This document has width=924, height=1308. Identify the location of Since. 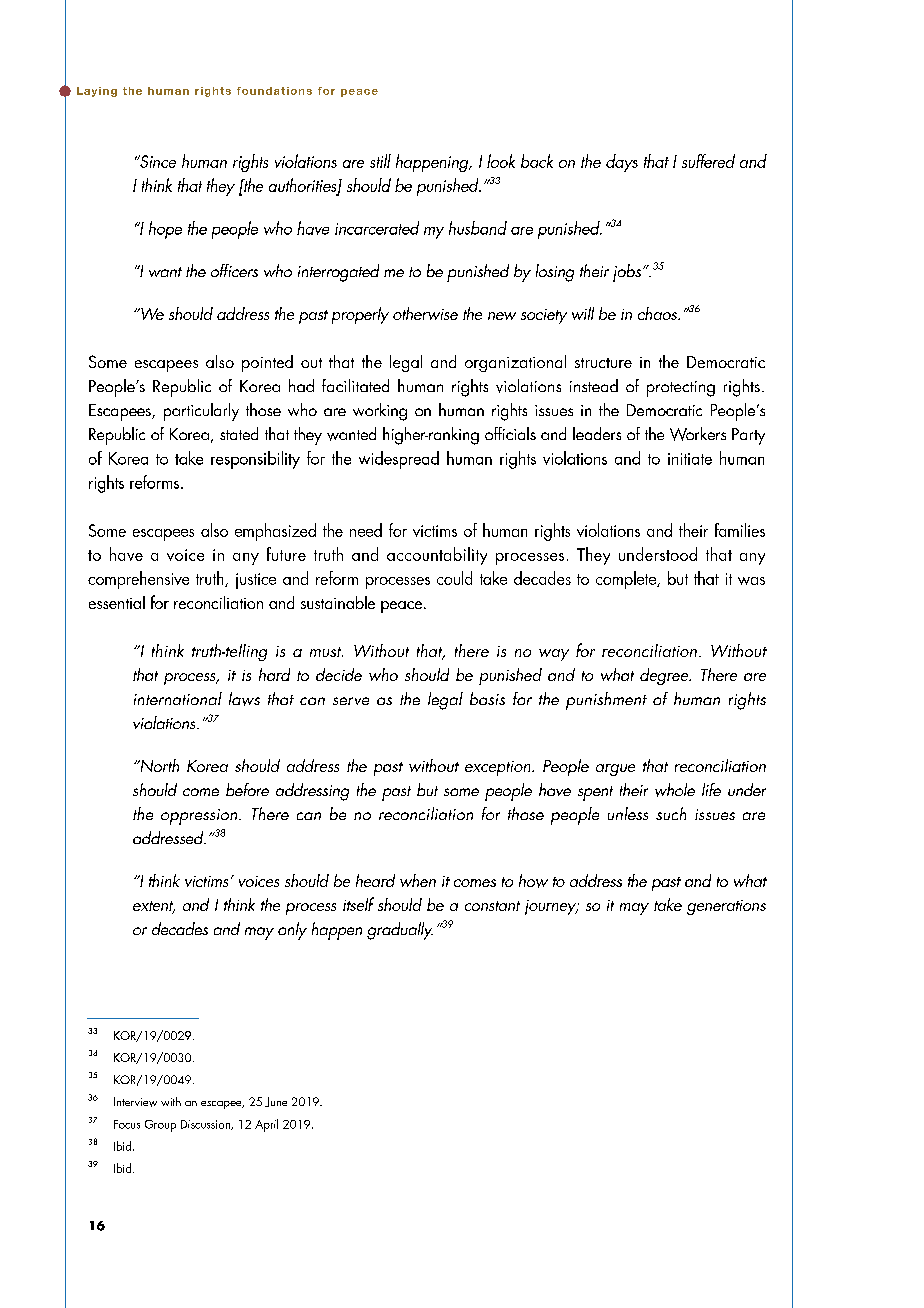
(157, 161).
